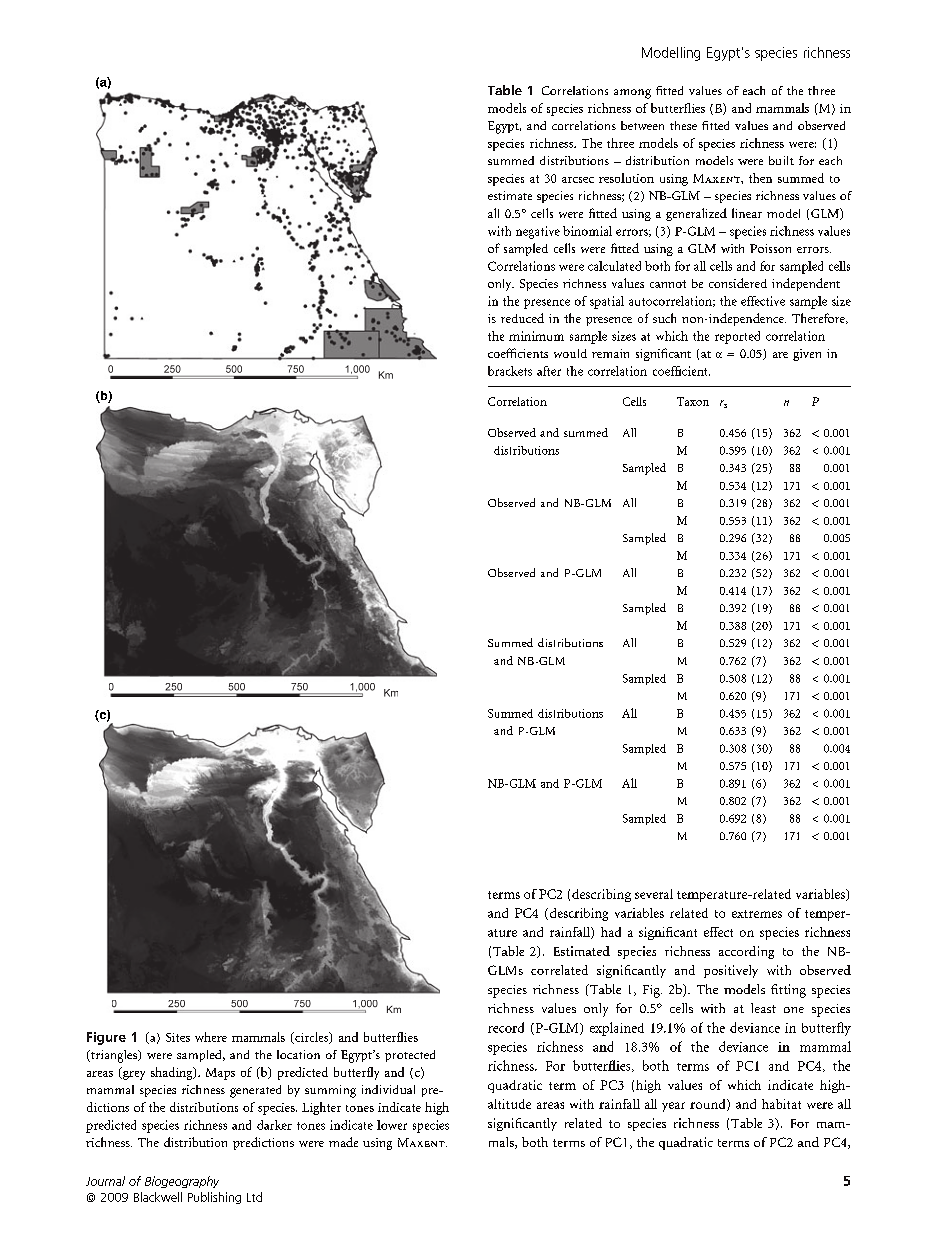 This page has width=952, height=1251. Describe the element at coordinates (693, 401) in the page. I see `Taxon` at that location.
